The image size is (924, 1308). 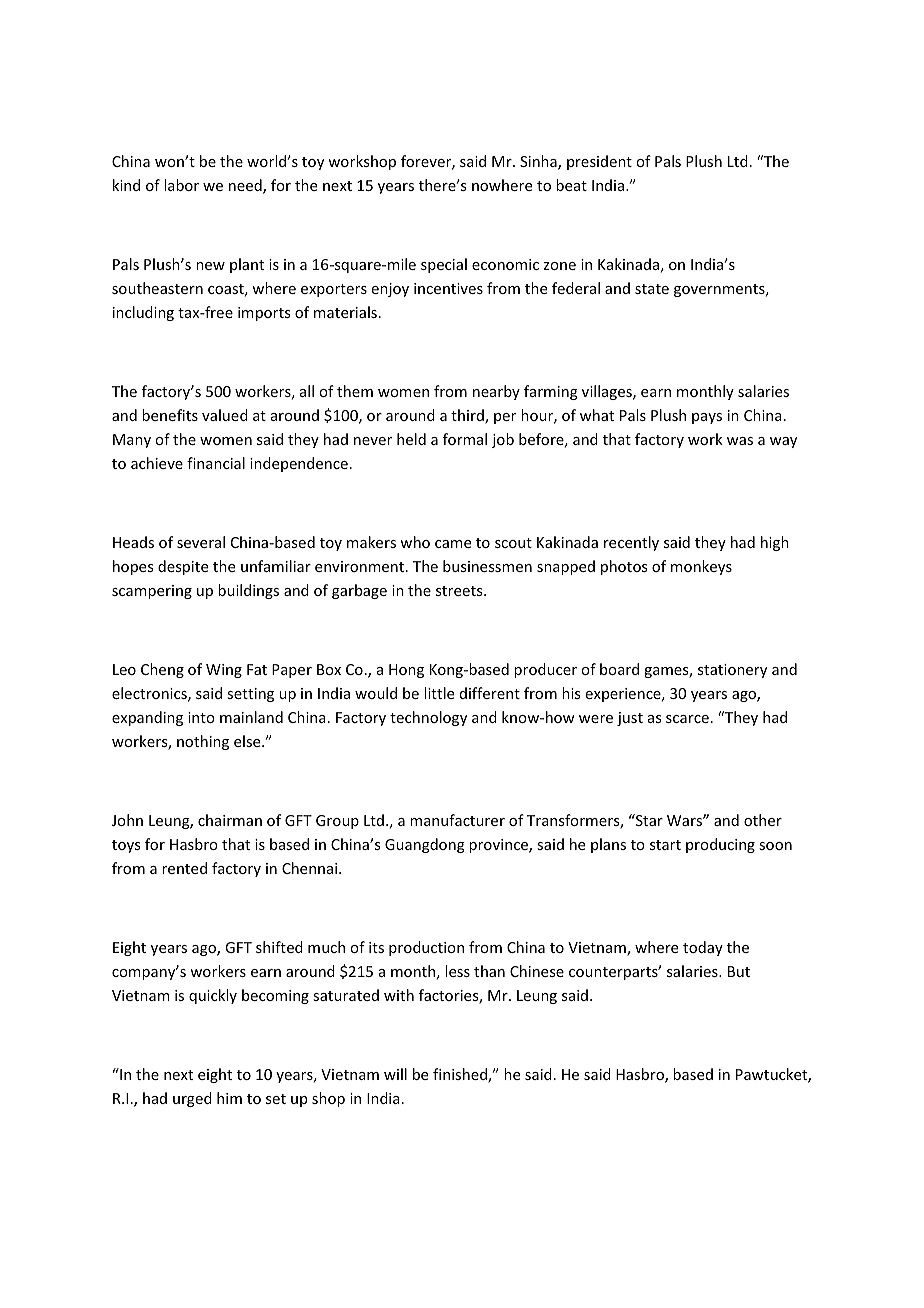 I want to click on pays, so click(x=707, y=418).
